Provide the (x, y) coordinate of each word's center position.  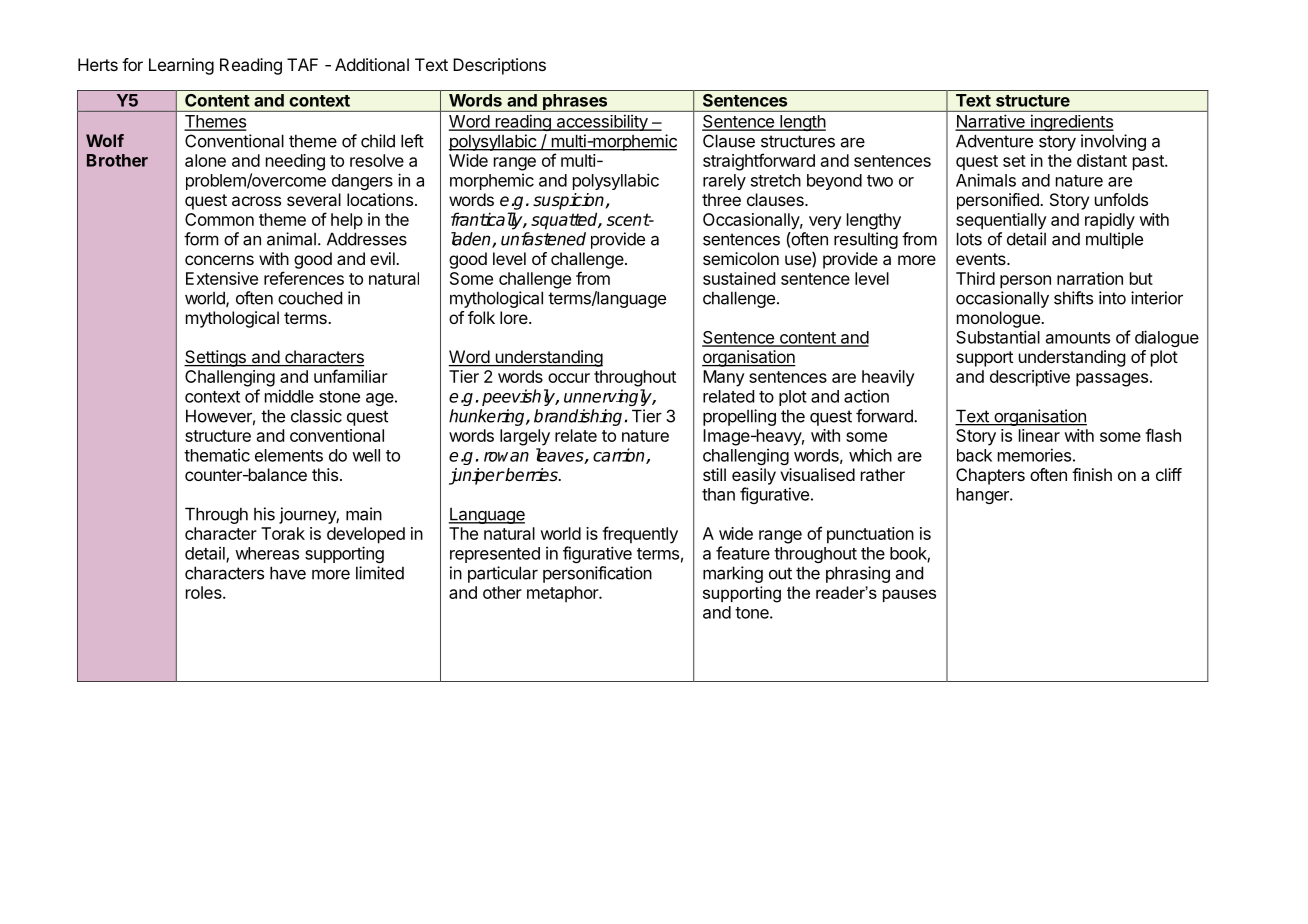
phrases (575, 103)
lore (515, 317)
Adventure (994, 141)
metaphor (563, 594)
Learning (181, 66)
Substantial (998, 337)
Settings (216, 358)
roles (205, 592)
